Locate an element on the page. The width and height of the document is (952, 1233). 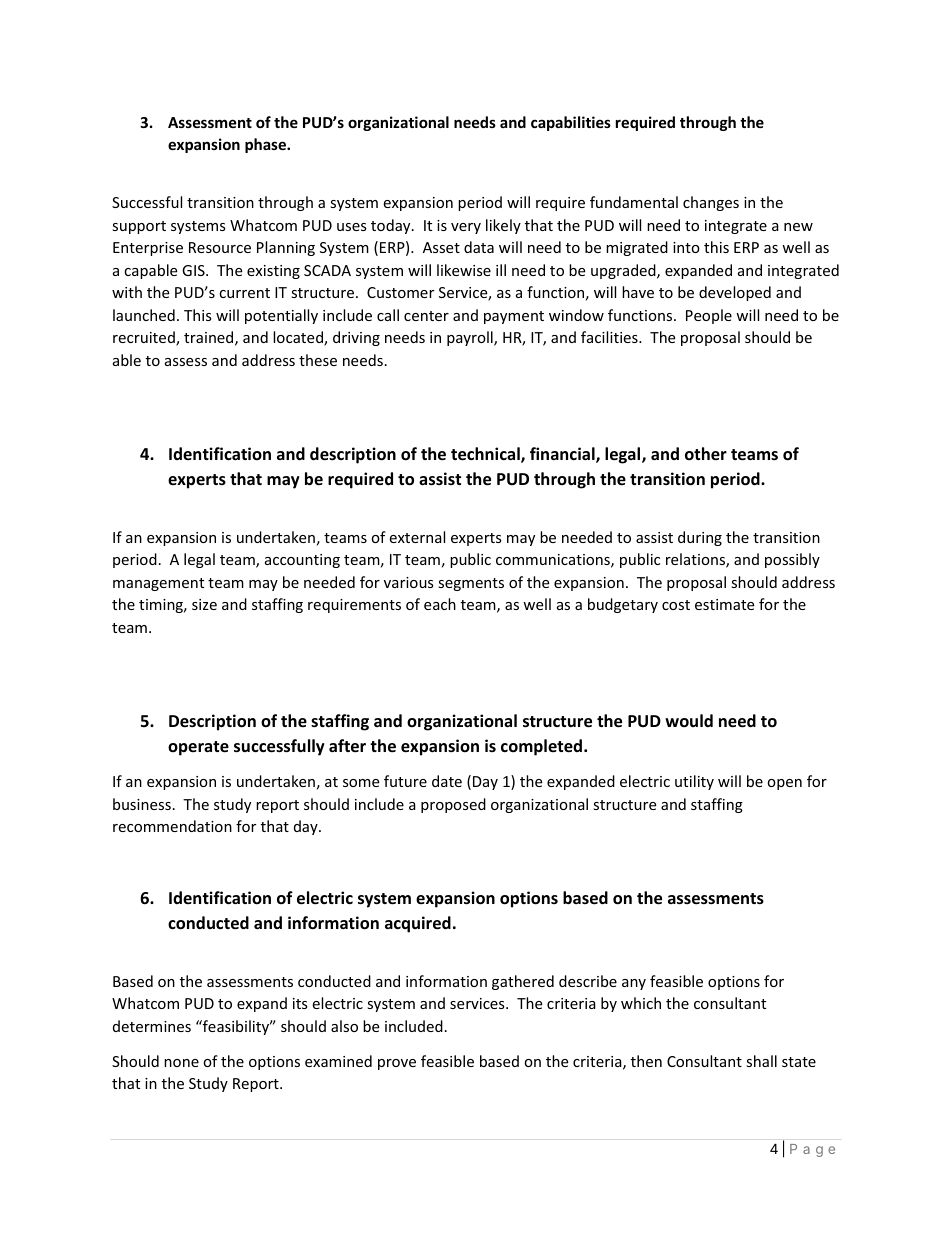
other is located at coordinates (706, 454).
